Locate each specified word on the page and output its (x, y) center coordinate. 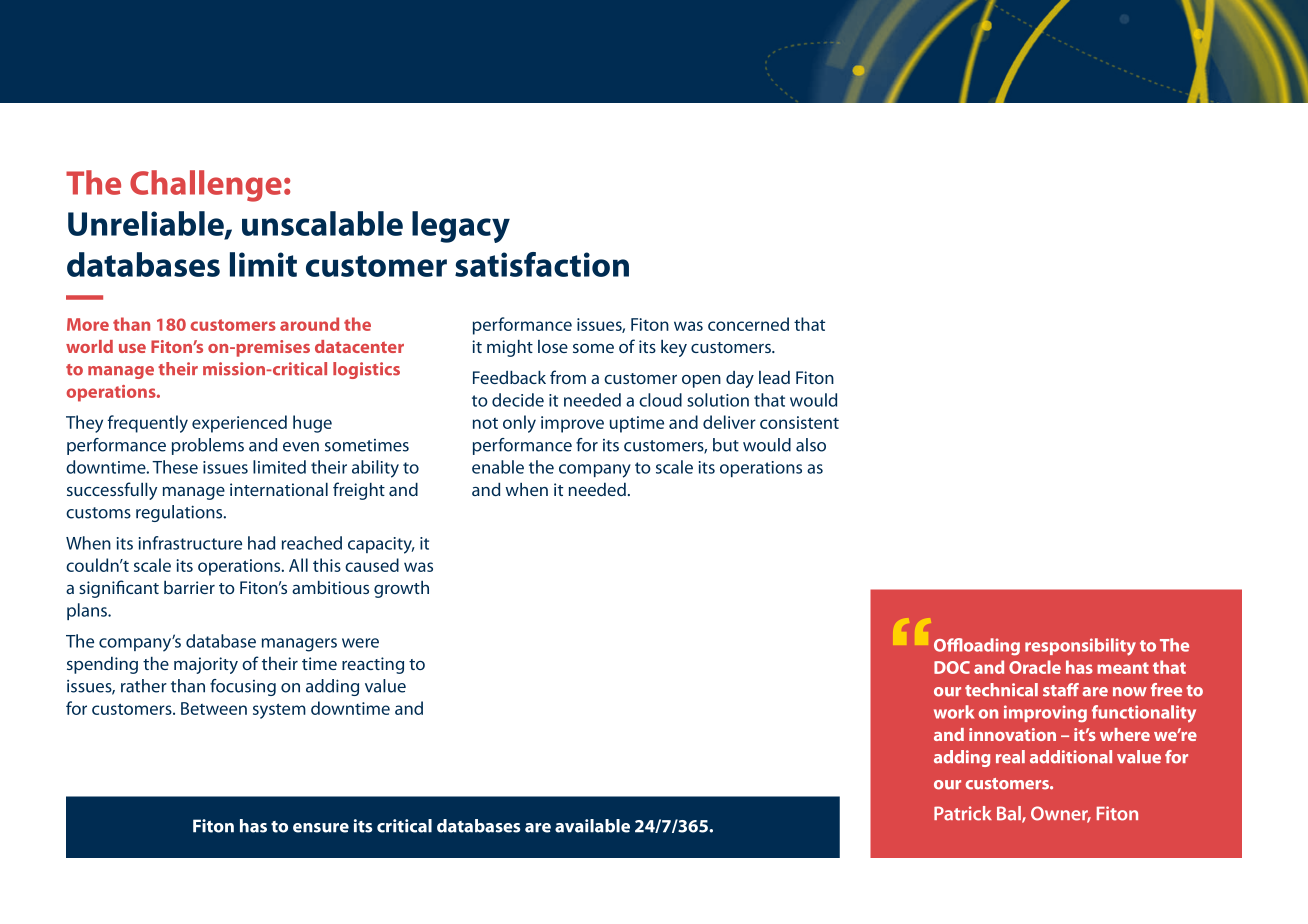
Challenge (206, 186)
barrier (189, 587)
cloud (660, 400)
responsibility (1080, 647)
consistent (799, 422)
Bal (1010, 814)
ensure (321, 828)
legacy (461, 227)
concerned (748, 324)
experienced (239, 424)
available (592, 826)
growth (401, 589)
